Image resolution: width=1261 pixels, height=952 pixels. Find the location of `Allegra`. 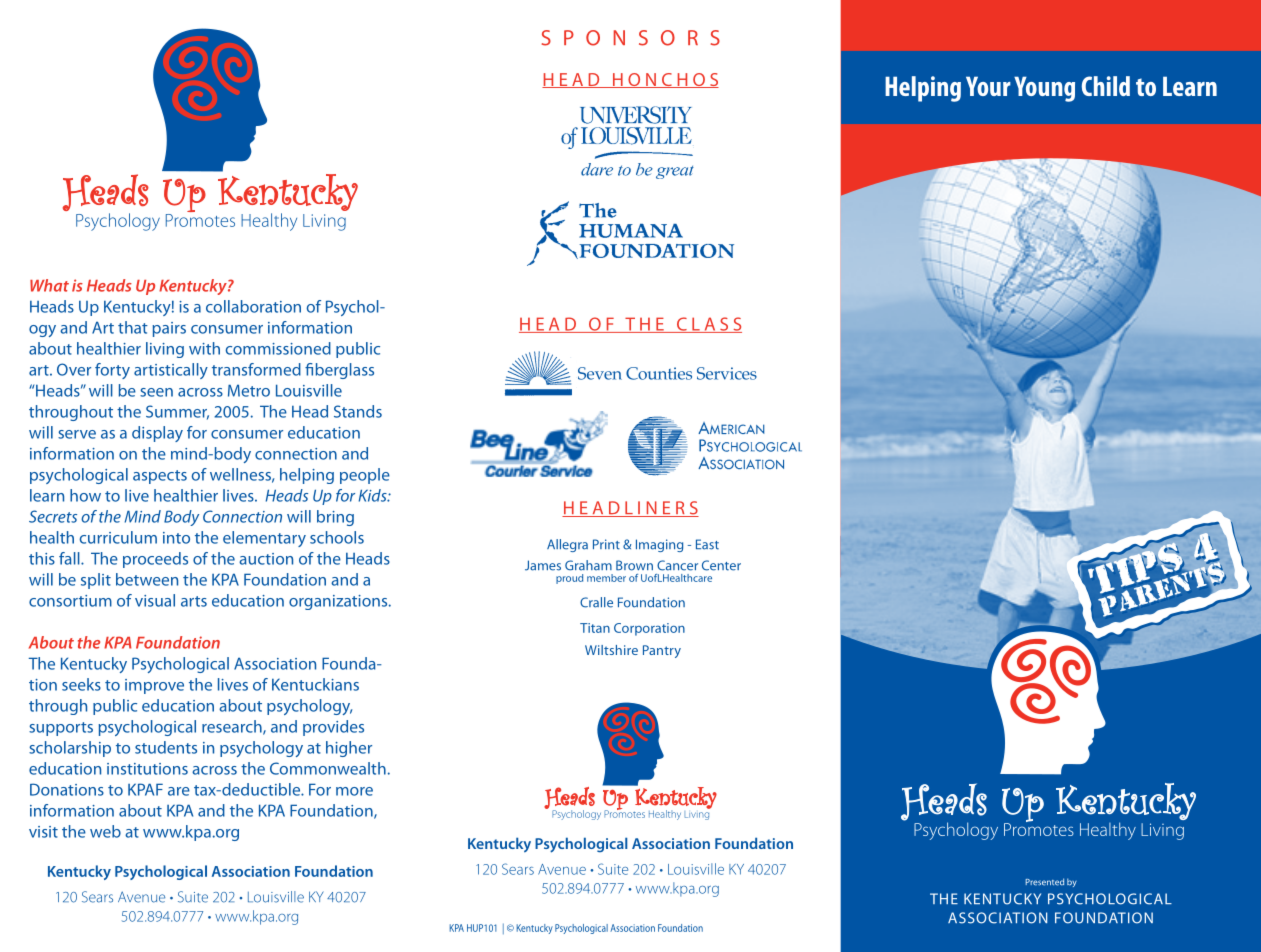

Allegra is located at coordinates (567, 545).
